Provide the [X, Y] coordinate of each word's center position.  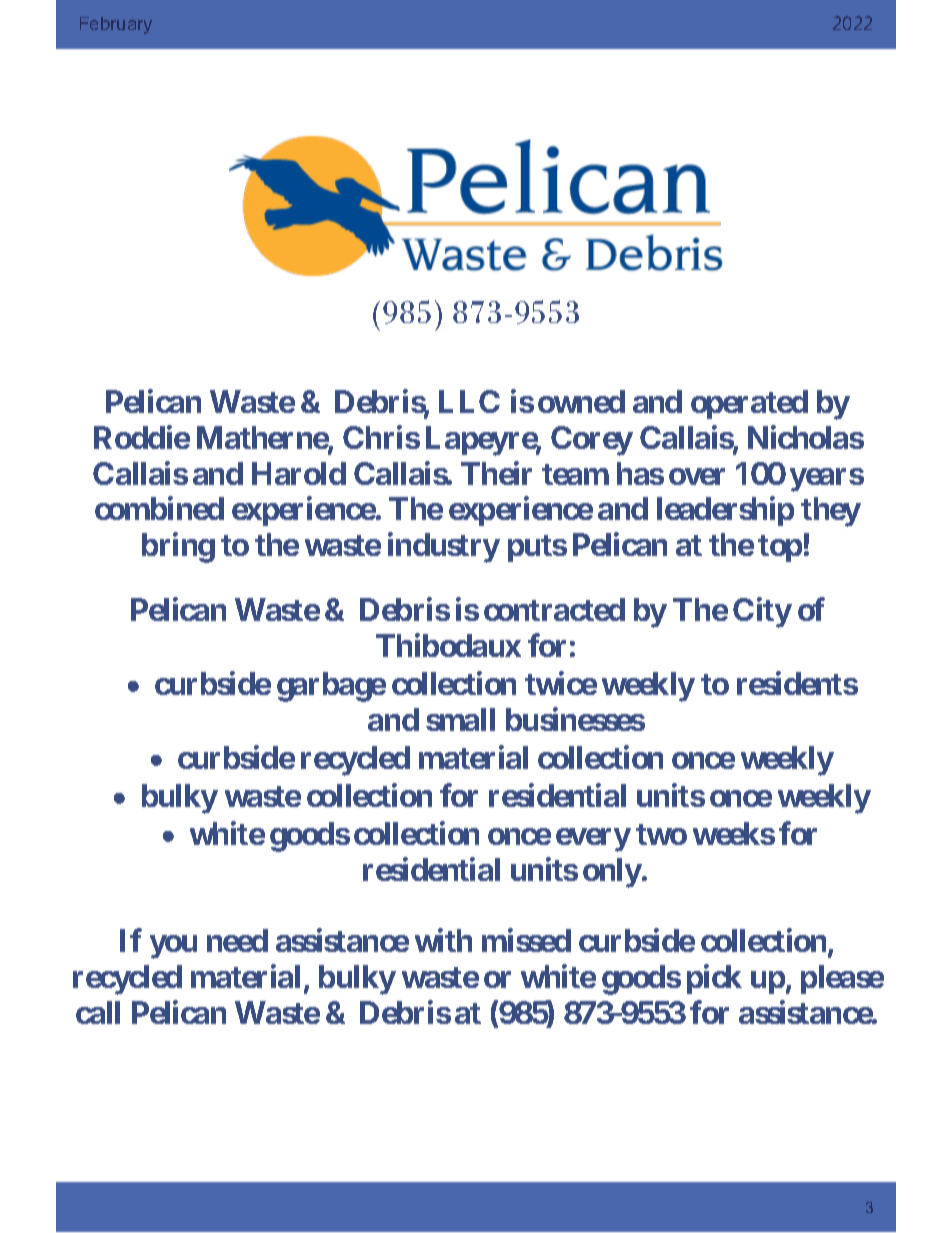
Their [496, 473]
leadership [725, 511]
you [173, 947]
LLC [469, 401]
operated [749, 404]
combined [159, 508]
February [116, 25]
